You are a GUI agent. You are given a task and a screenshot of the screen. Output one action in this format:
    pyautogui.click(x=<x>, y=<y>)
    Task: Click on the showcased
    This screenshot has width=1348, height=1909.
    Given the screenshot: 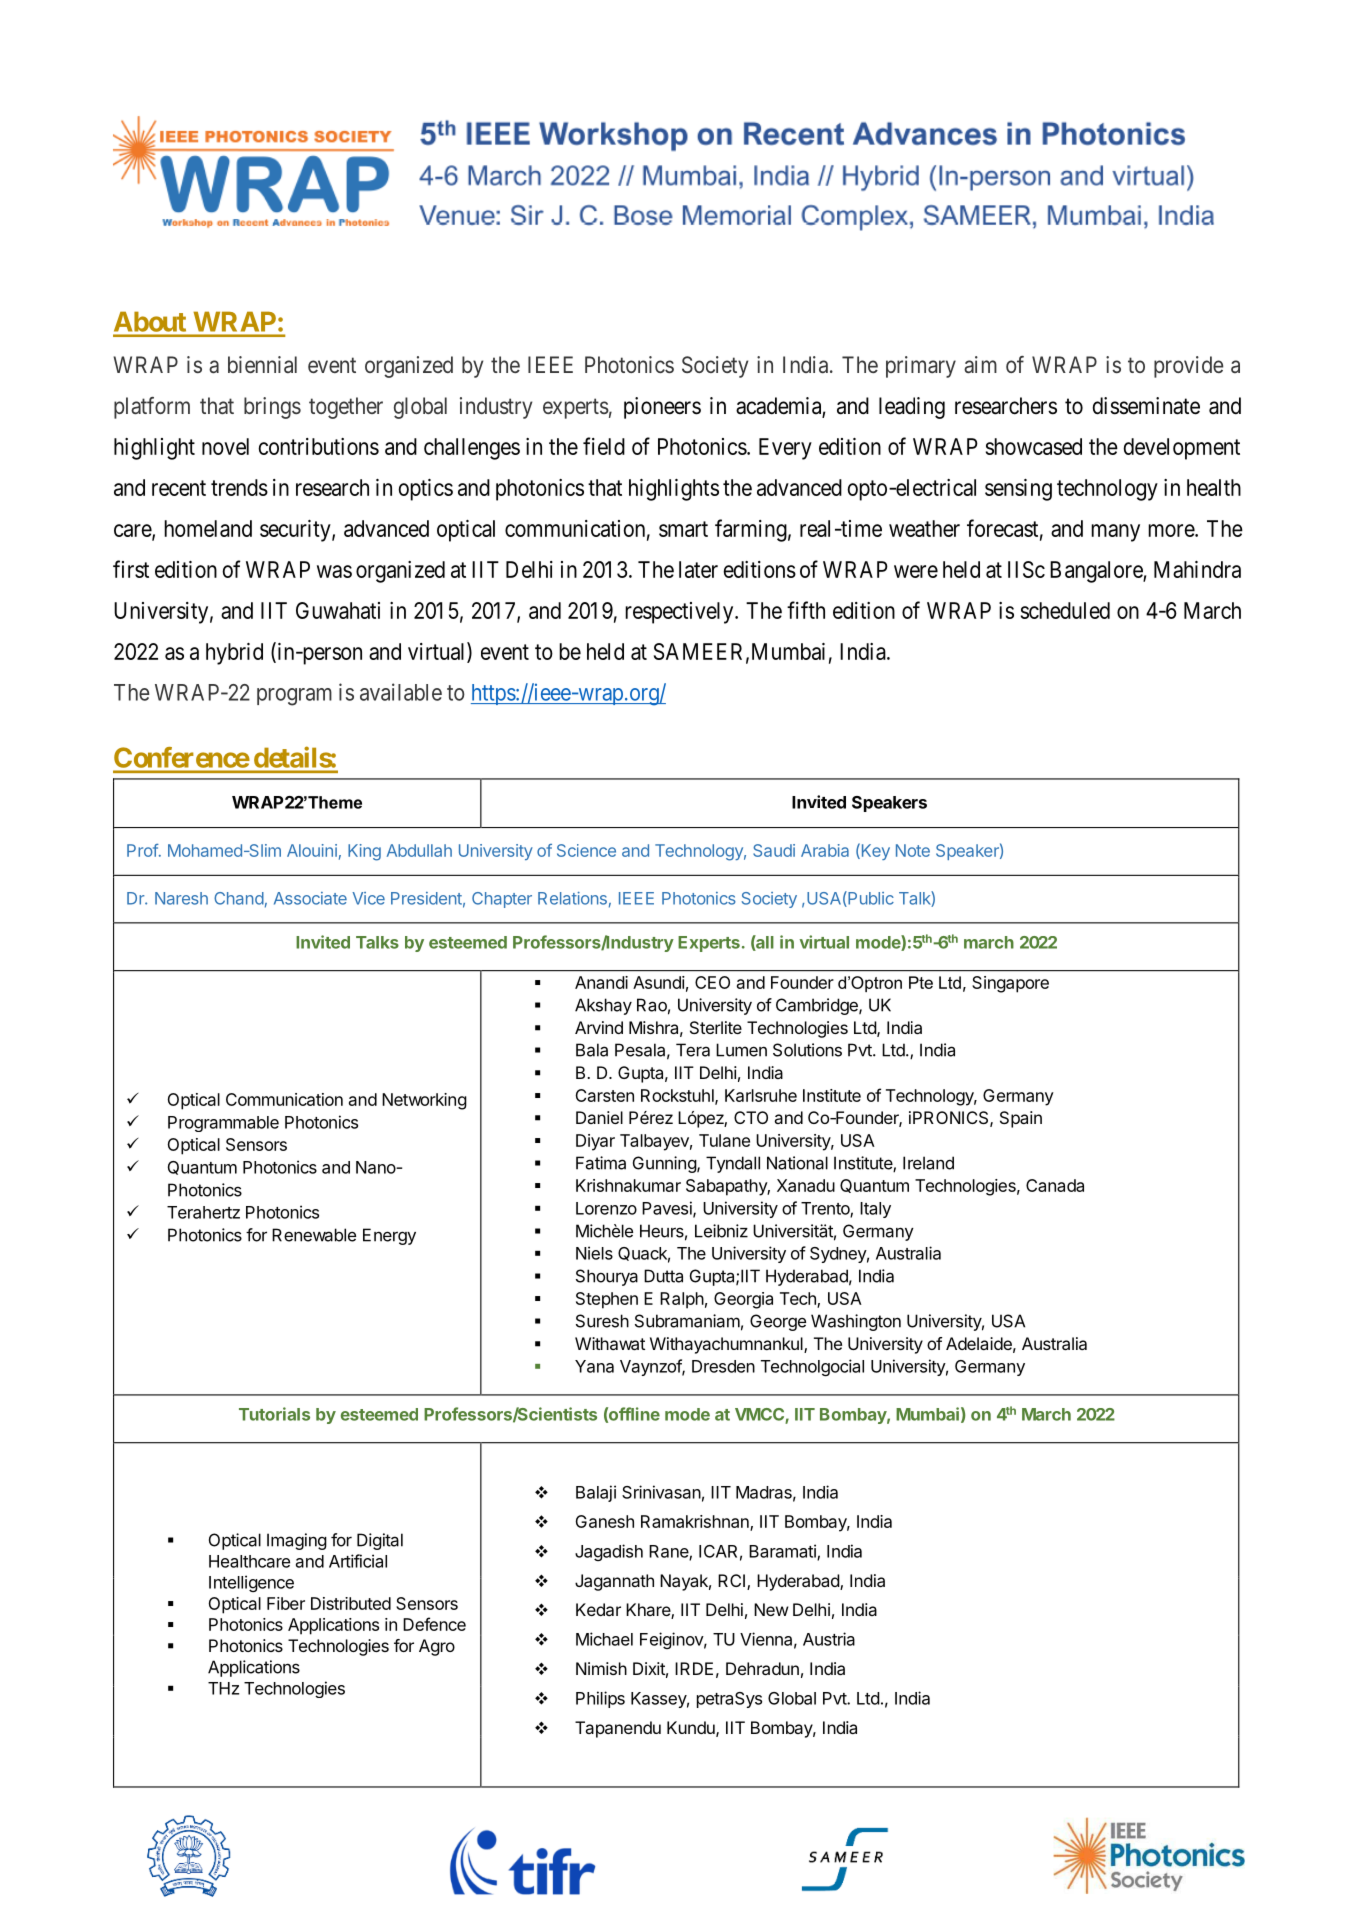 What is the action you would take?
    pyautogui.click(x=1034, y=446)
